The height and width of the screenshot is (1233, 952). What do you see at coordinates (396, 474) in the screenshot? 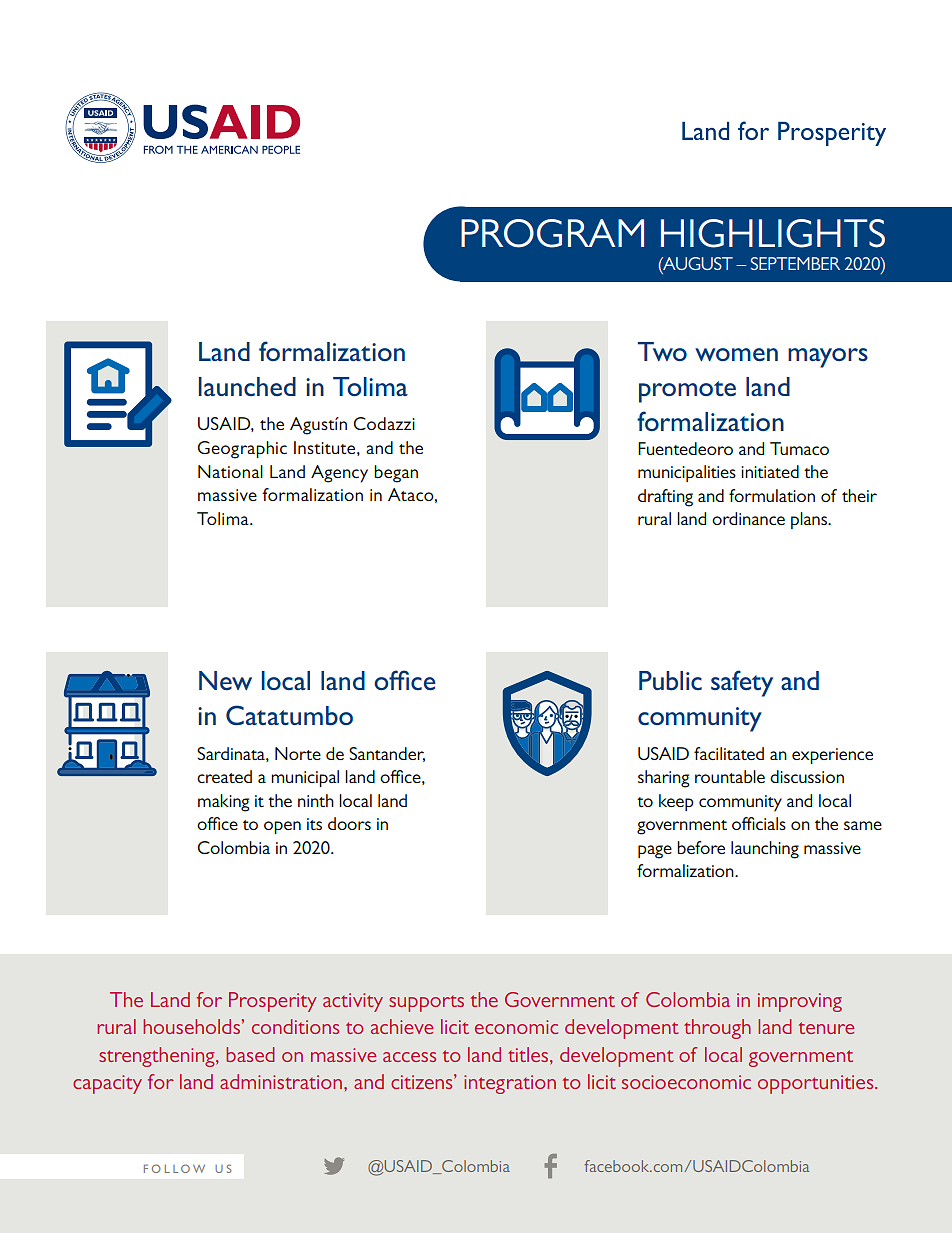
I see `began` at bounding box center [396, 474].
